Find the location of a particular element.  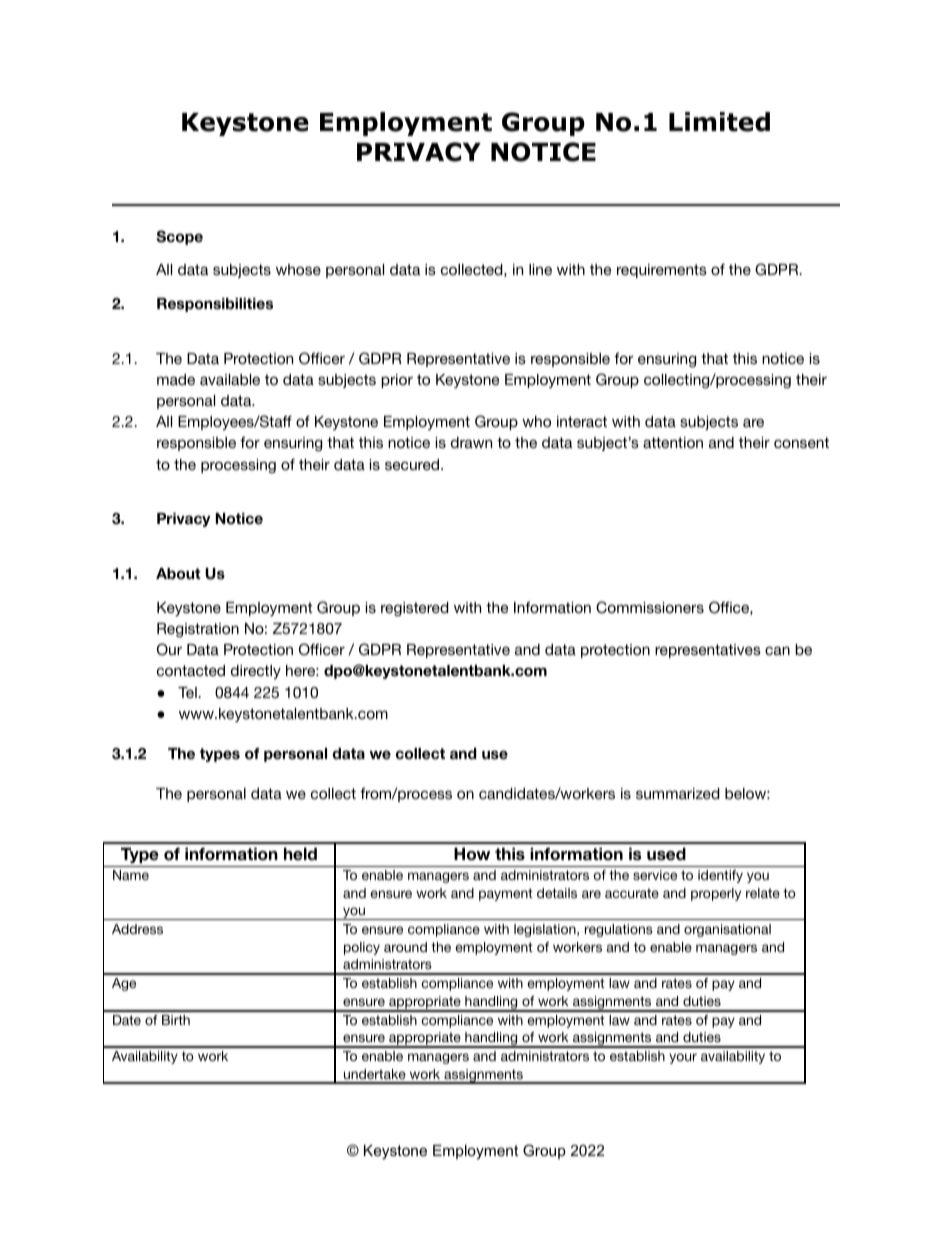

Commissioners is located at coordinates (650, 607).
